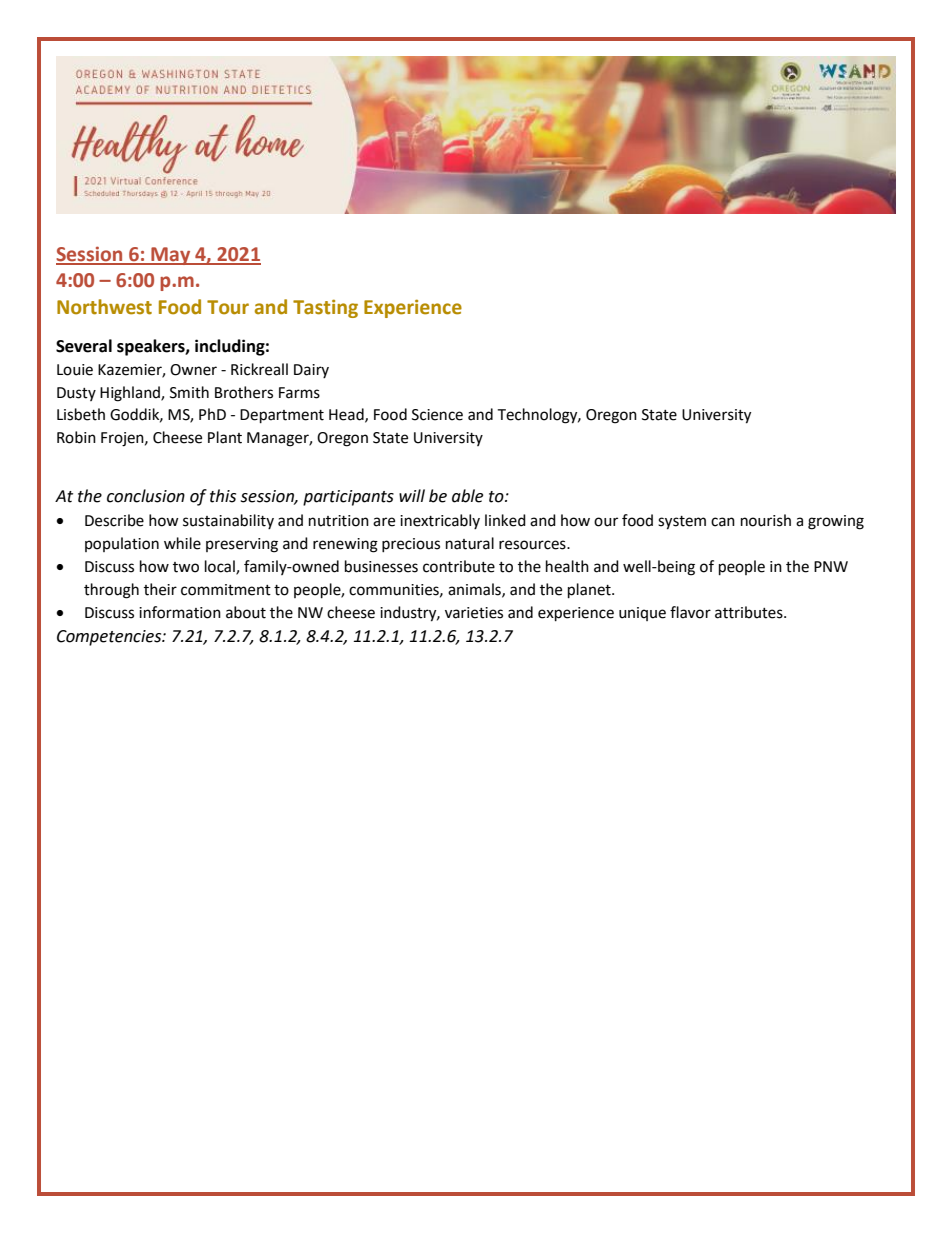 This document has width=952, height=1233. Describe the element at coordinates (171, 256) in the document. I see `May` at that location.
